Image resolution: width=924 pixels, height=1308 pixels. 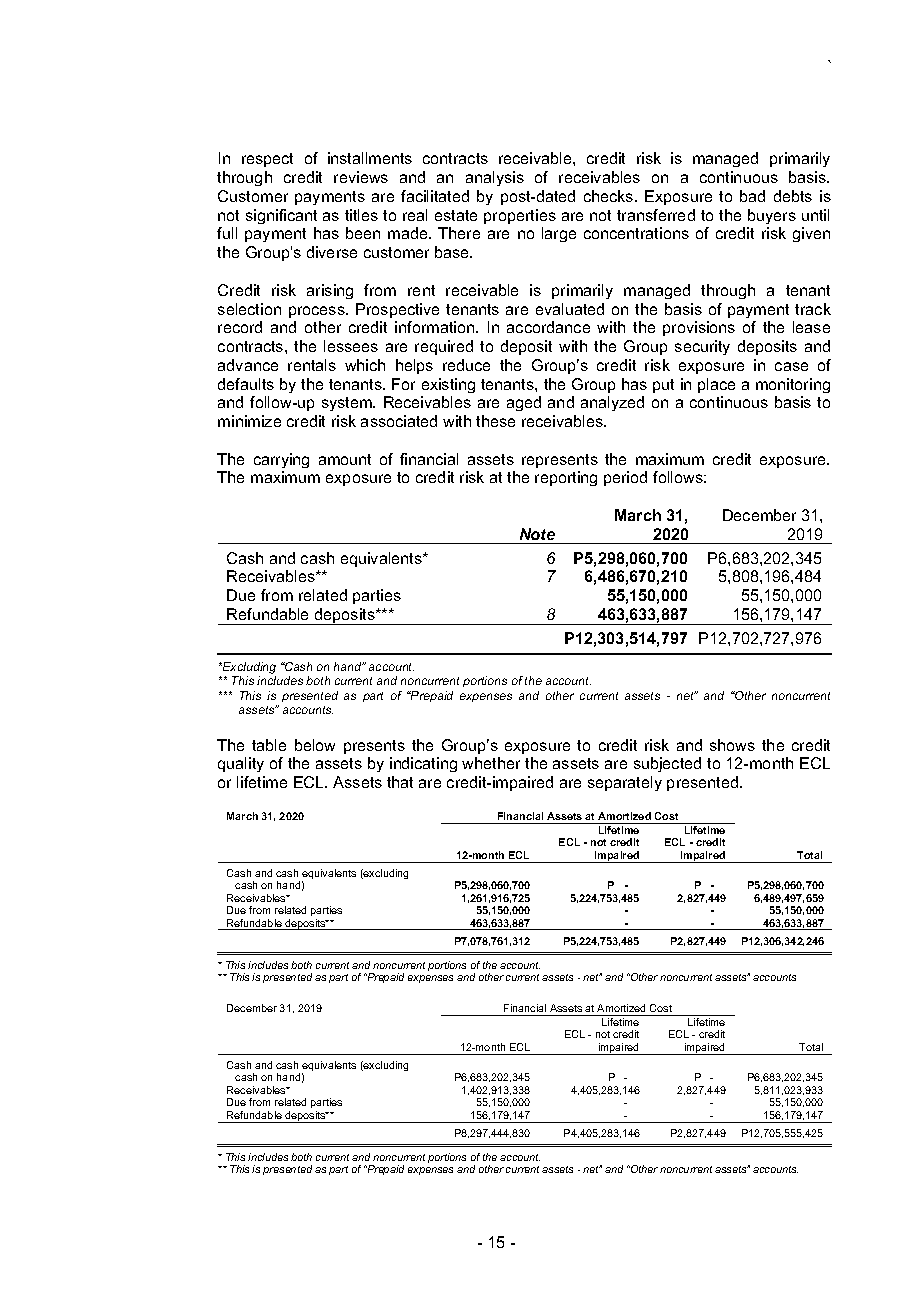 What do you see at coordinates (732, 745) in the image?
I see `shows` at bounding box center [732, 745].
